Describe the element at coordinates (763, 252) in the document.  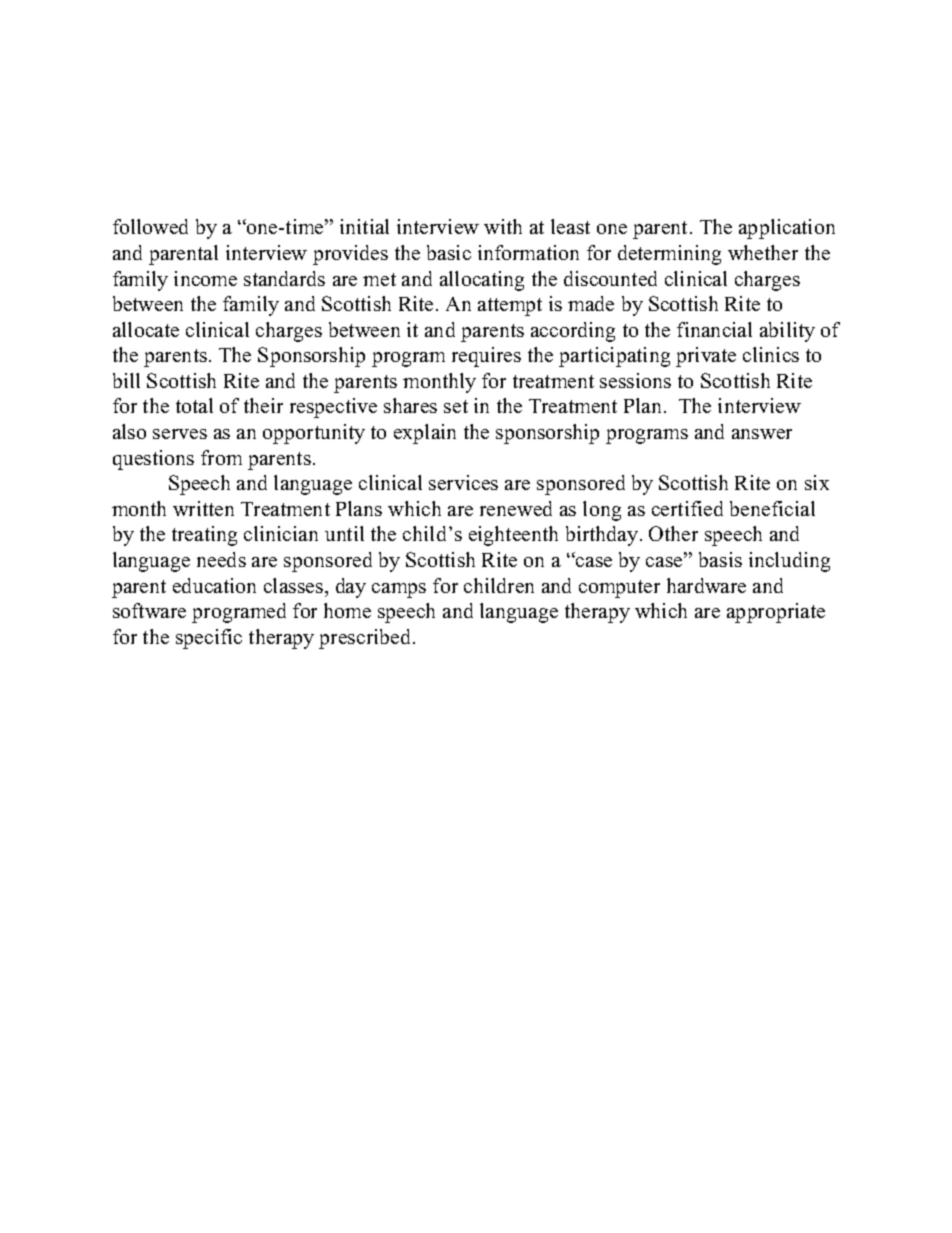
I see `whether` at that location.
